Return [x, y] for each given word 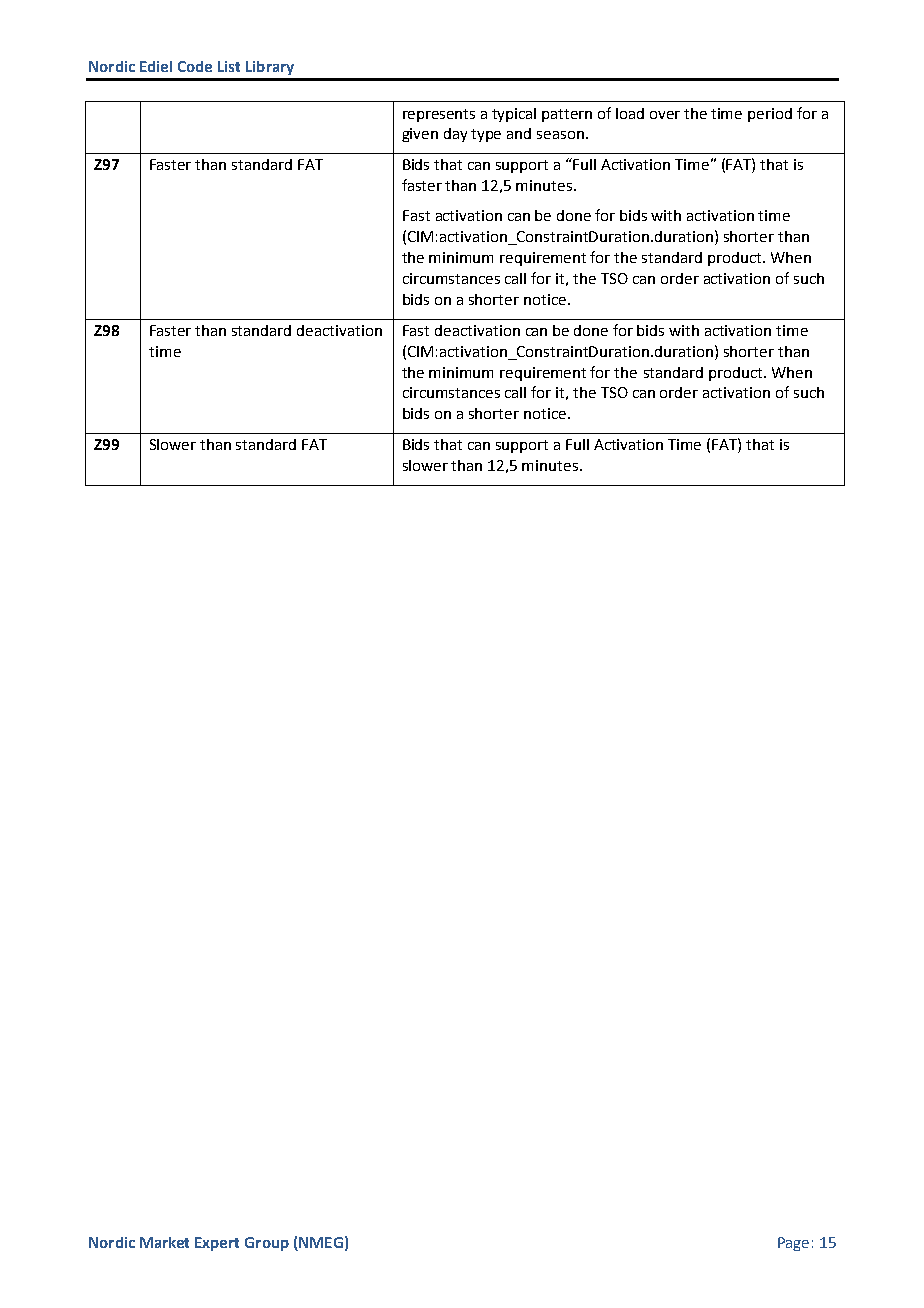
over [665, 115]
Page [793, 1244]
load [630, 113]
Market [164, 1242]
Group [267, 1244]
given [420, 135]
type [486, 135]
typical [514, 115]
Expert [217, 1244]
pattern [567, 115]
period [770, 115]
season [560, 135]
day [455, 135]
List [229, 66]
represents [439, 115]
